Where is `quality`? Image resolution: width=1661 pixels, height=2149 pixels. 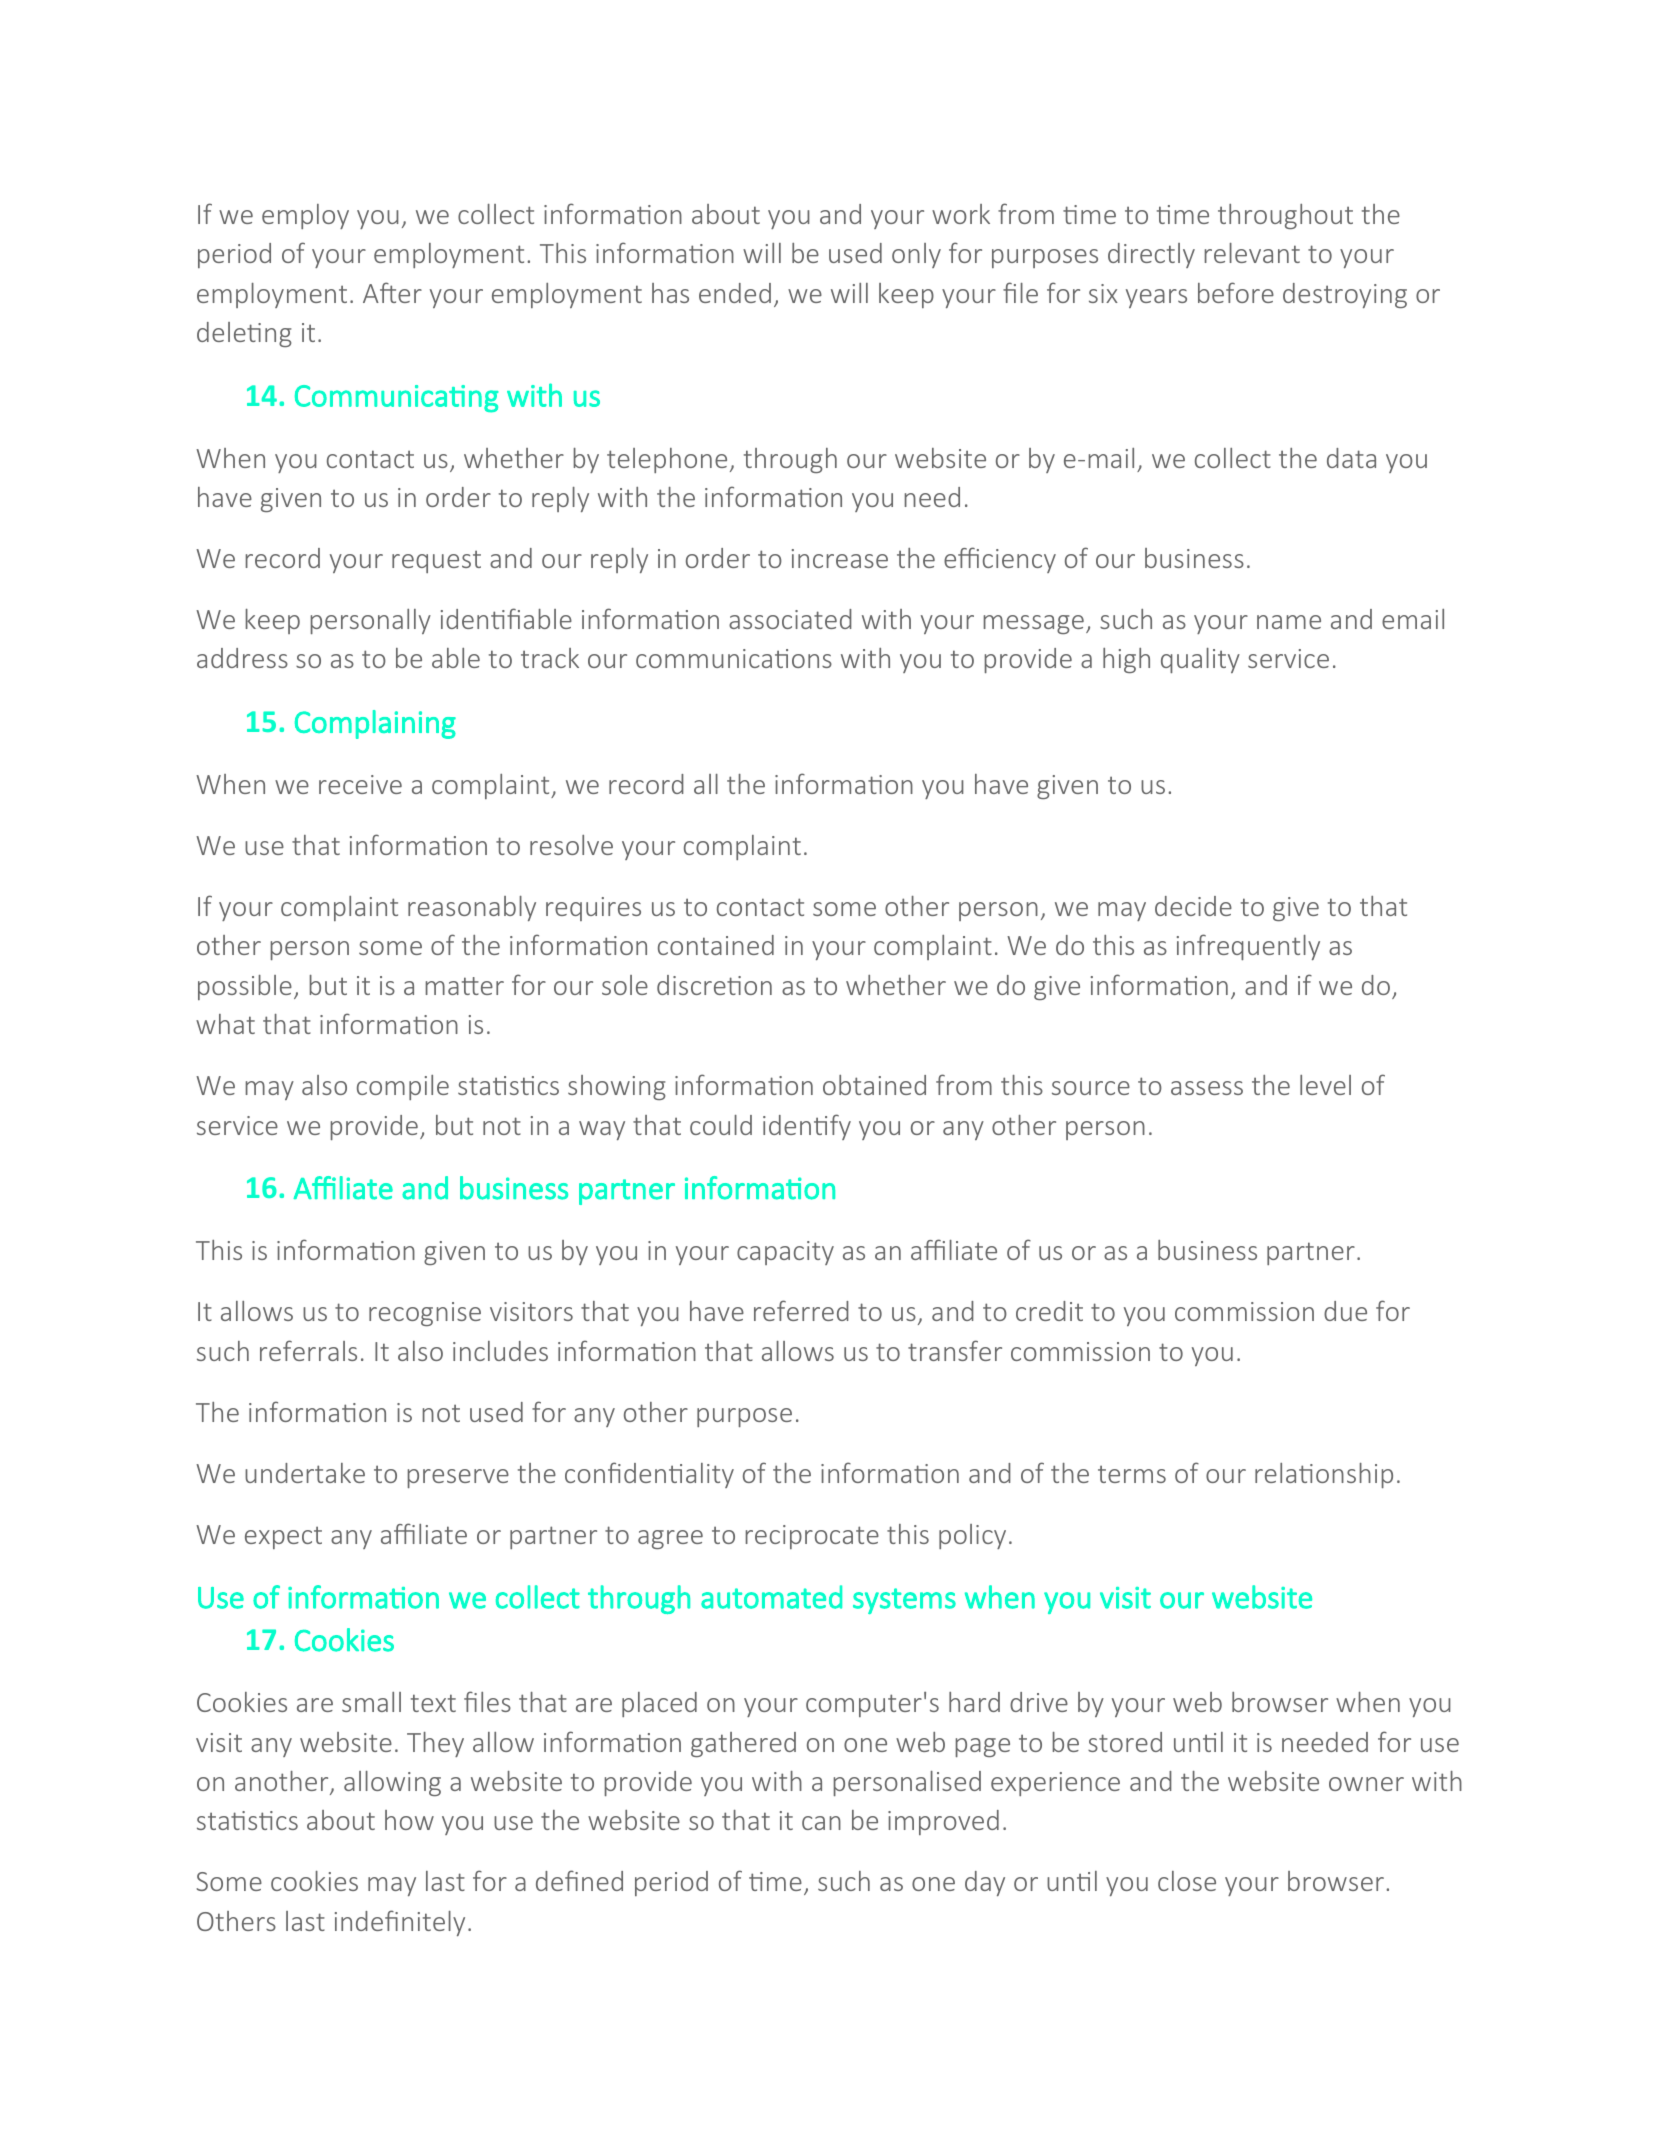 quality is located at coordinates (1200, 660).
